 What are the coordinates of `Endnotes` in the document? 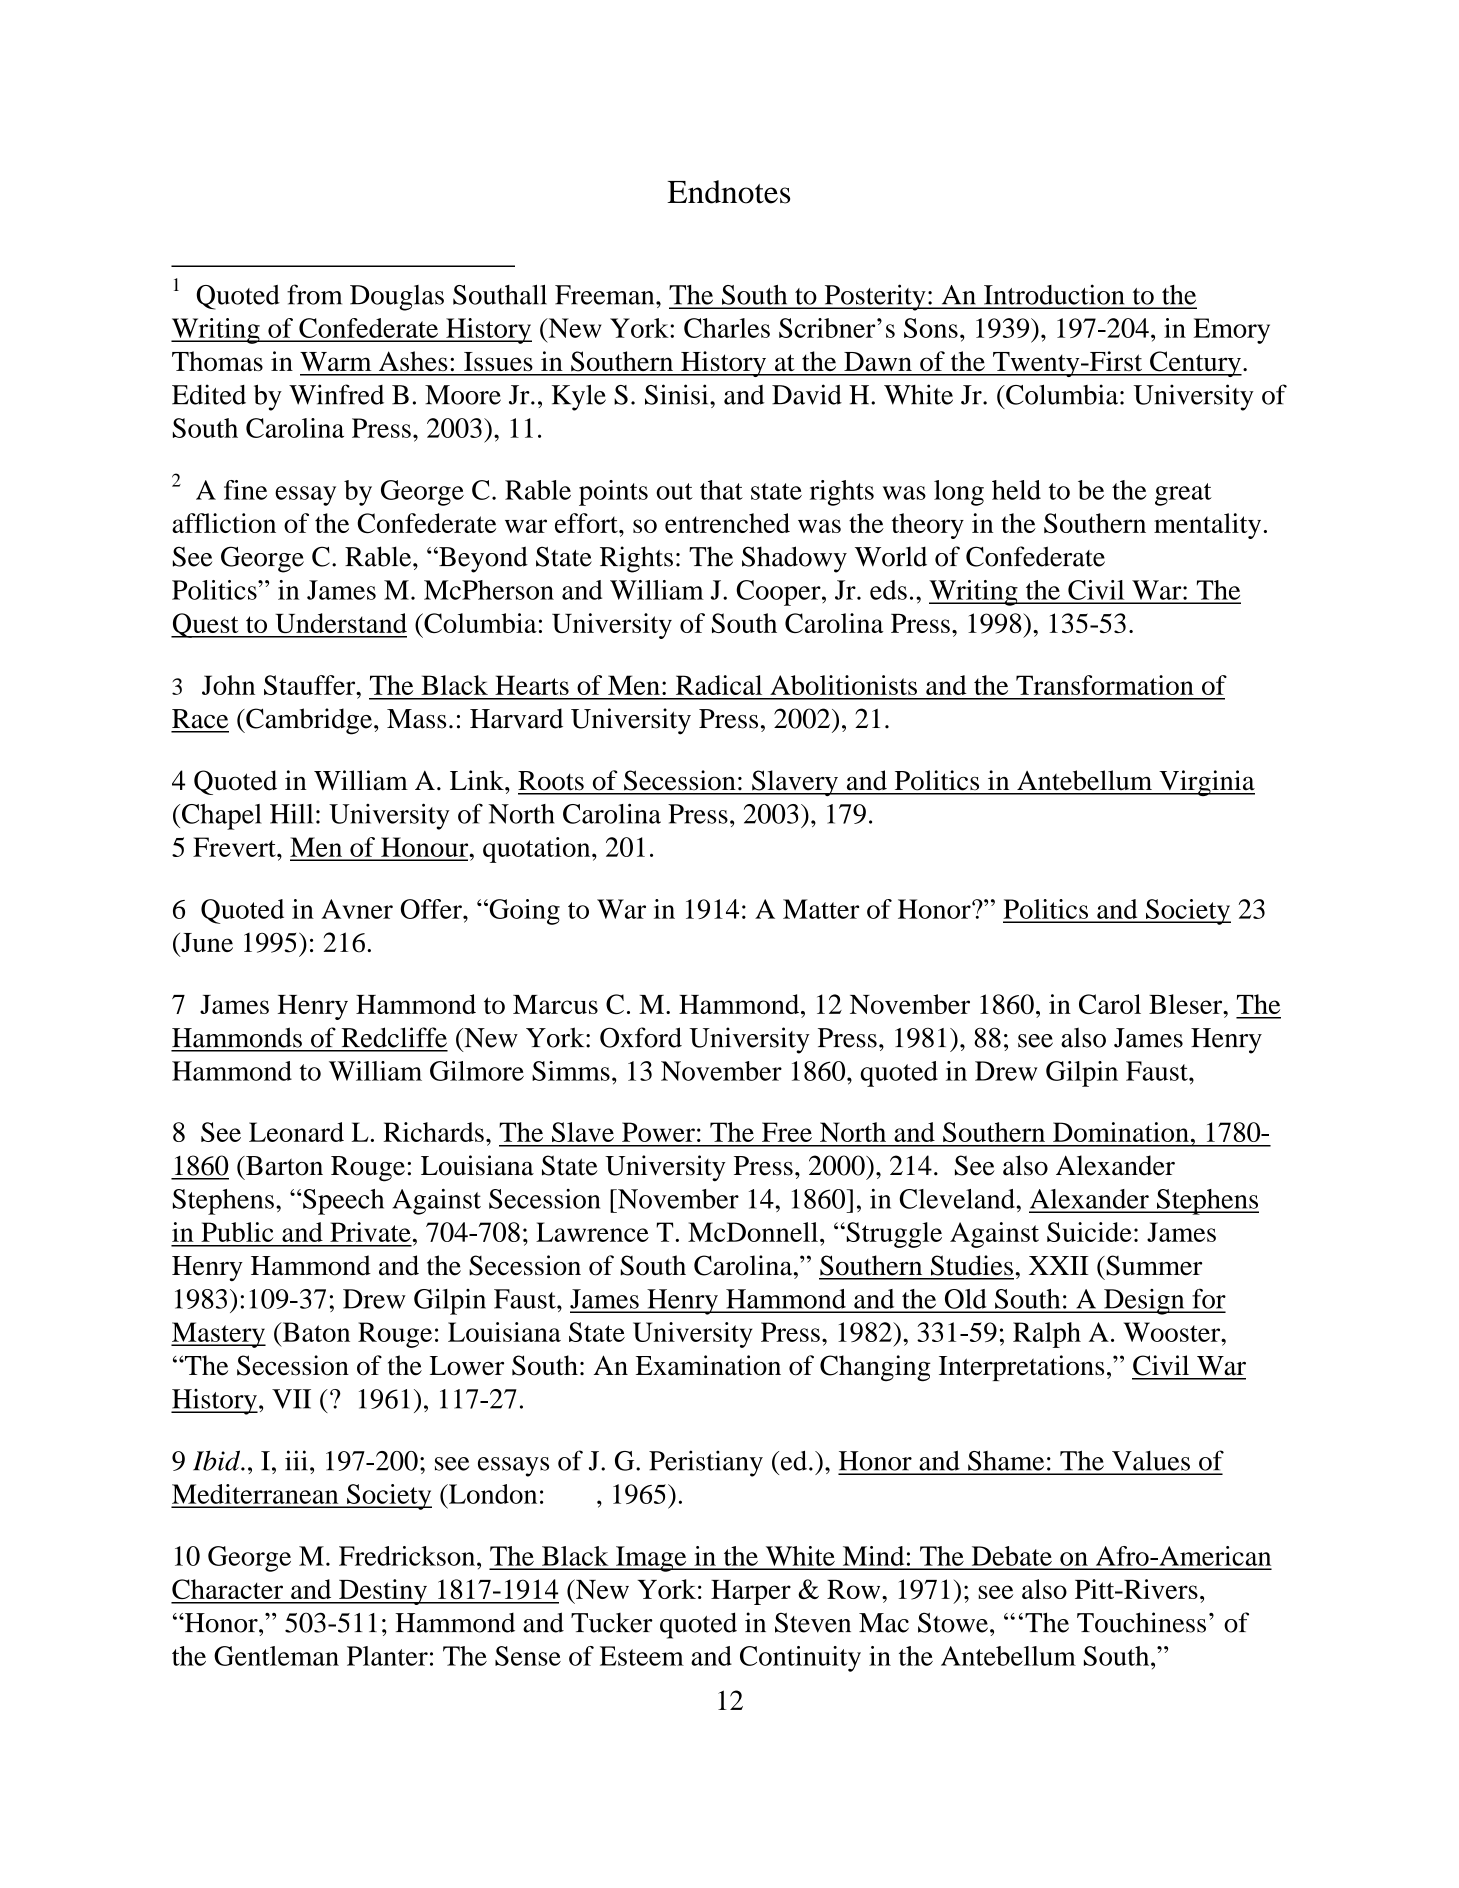 It's located at (728, 192).
